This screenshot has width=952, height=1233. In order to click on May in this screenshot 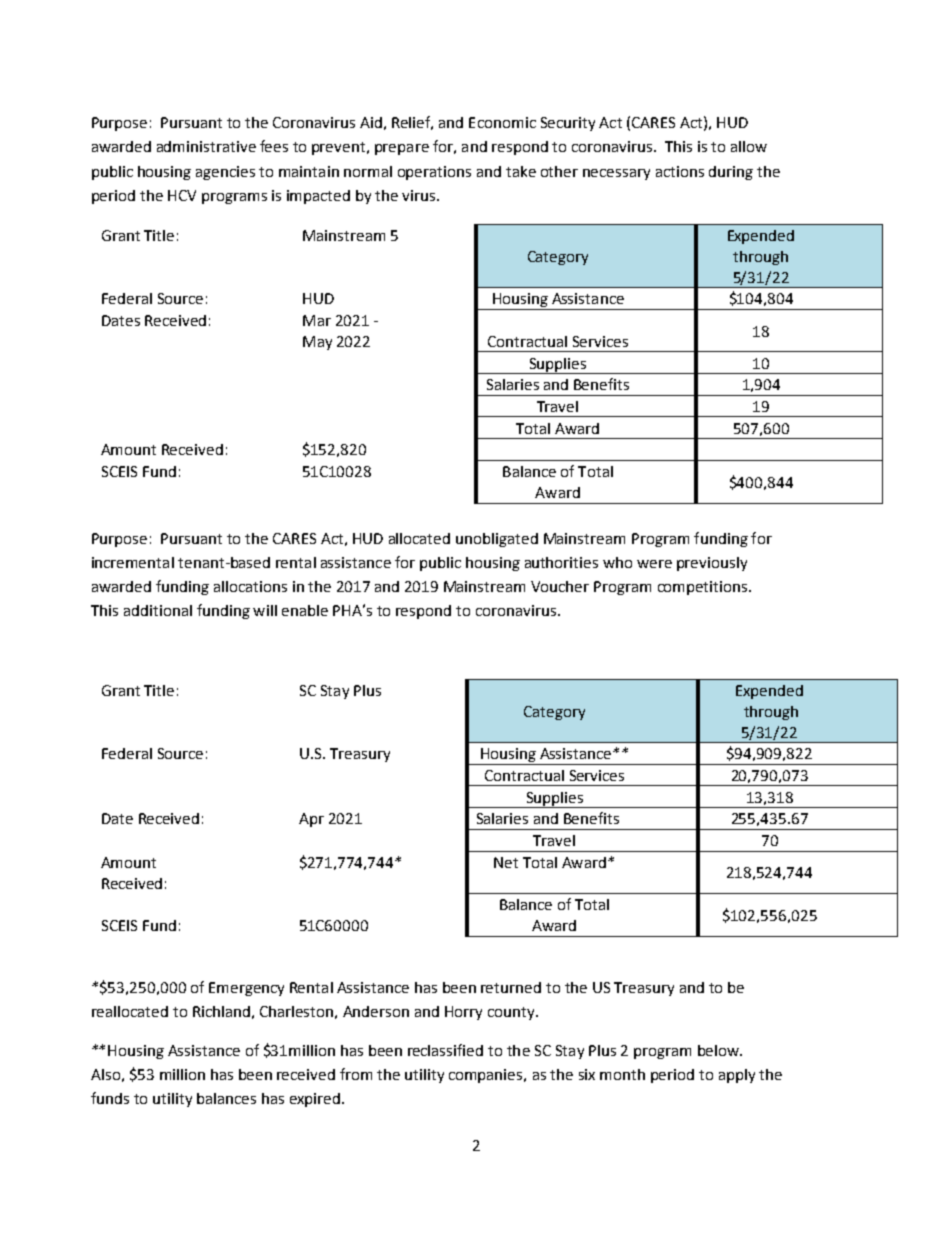, I will do `click(317, 343)`.
